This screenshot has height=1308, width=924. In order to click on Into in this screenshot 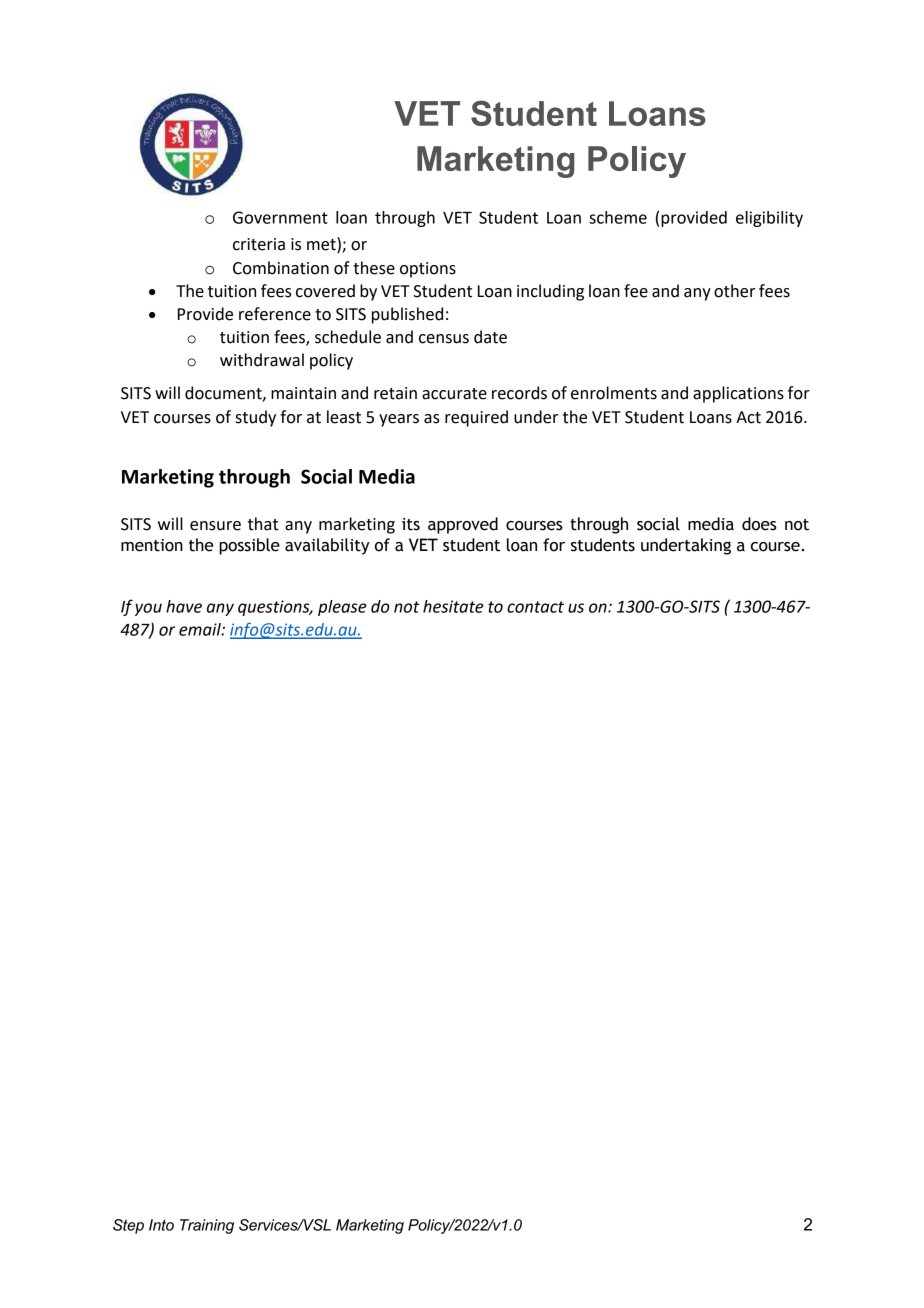, I will do `click(161, 1225)`.
